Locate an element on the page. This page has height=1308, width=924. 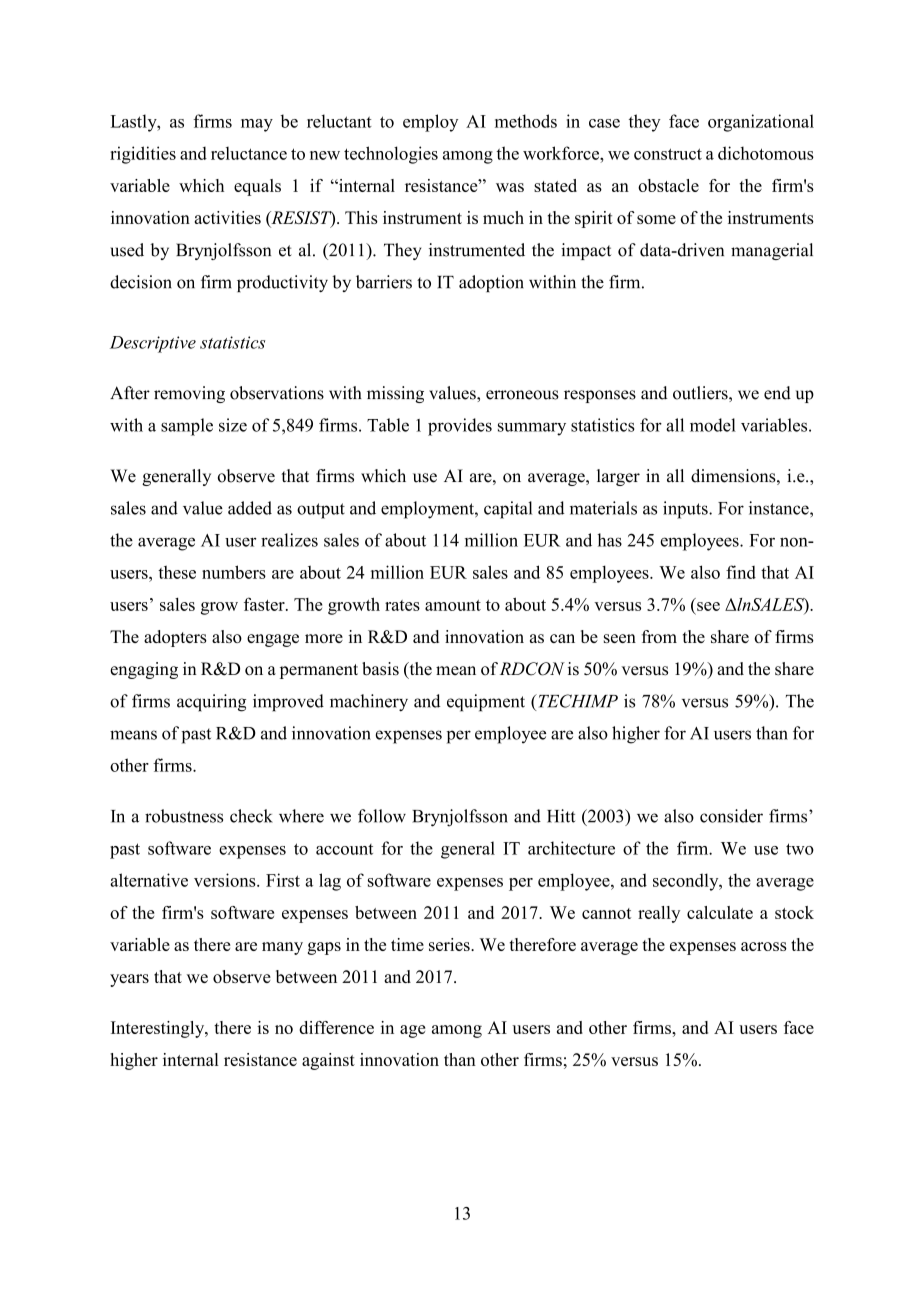
across is located at coordinates (764, 946).
